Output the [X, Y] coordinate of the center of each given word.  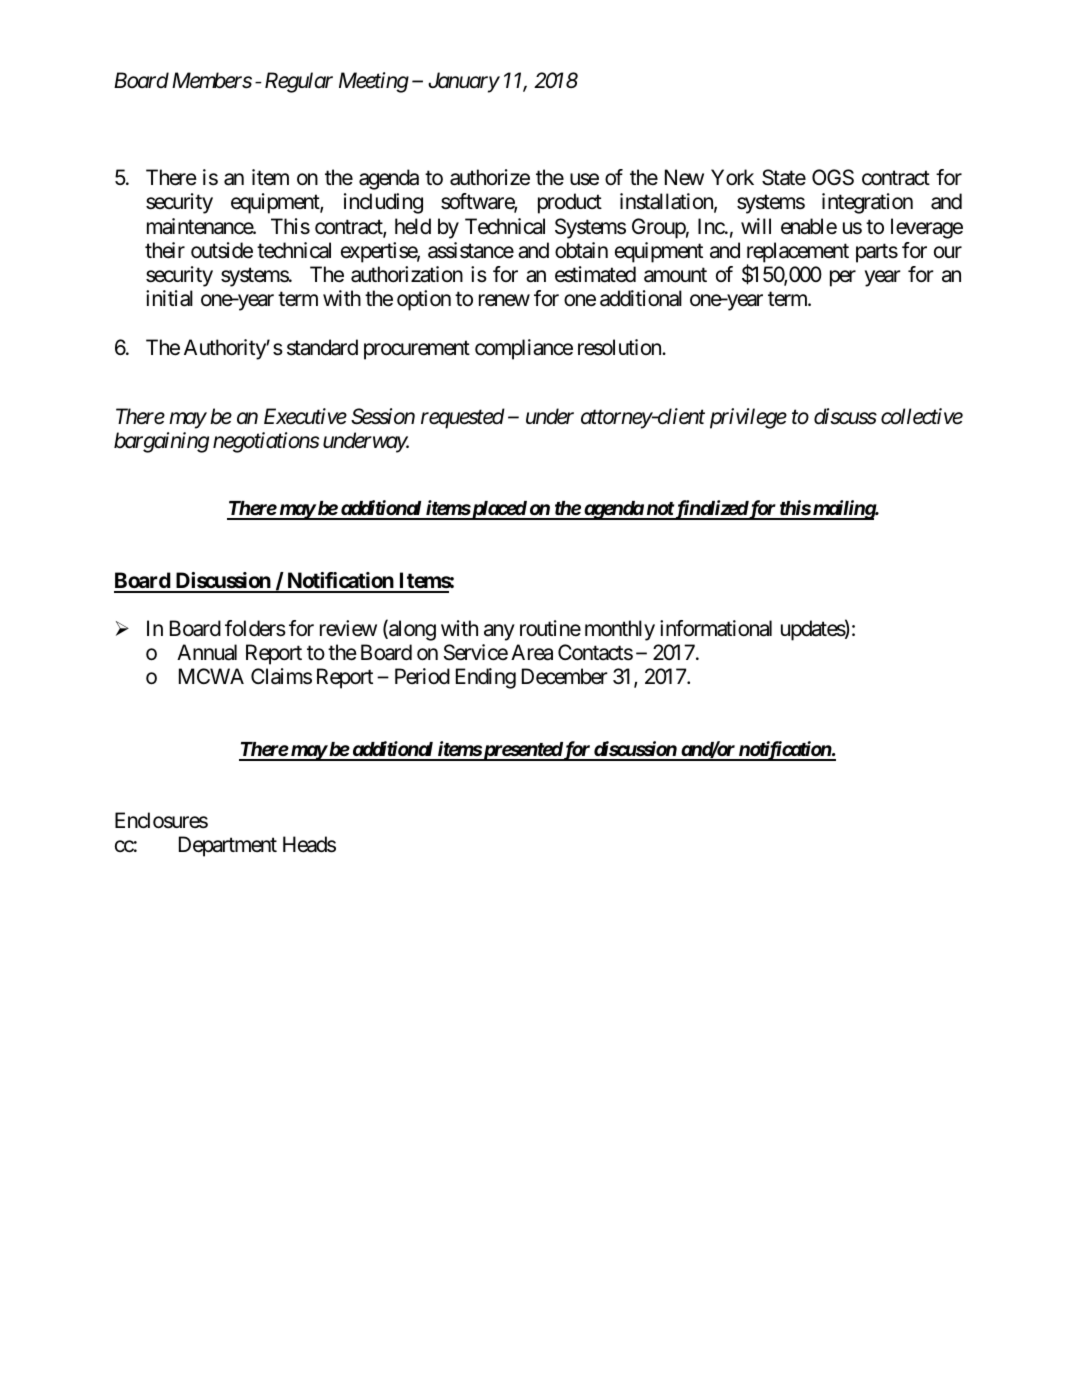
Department [228, 846]
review [348, 628]
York [732, 177]
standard [322, 347]
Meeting [374, 82]
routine [550, 628]
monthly [620, 630]
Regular [299, 82]
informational [716, 628]
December [565, 676]
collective [922, 416]
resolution [620, 347]
